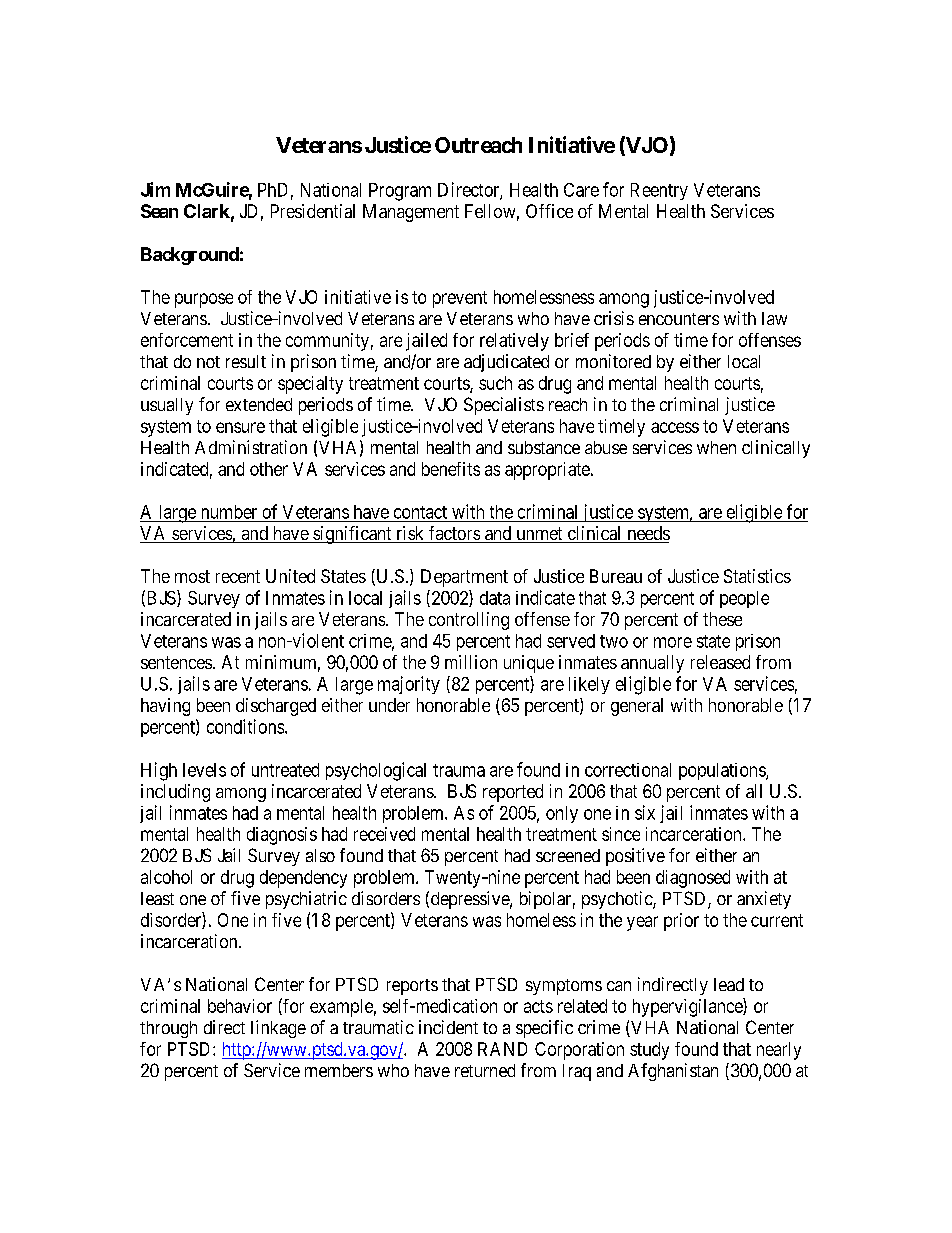  What do you see at coordinates (722, 619) in the screenshot?
I see `these` at bounding box center [722, 619].
